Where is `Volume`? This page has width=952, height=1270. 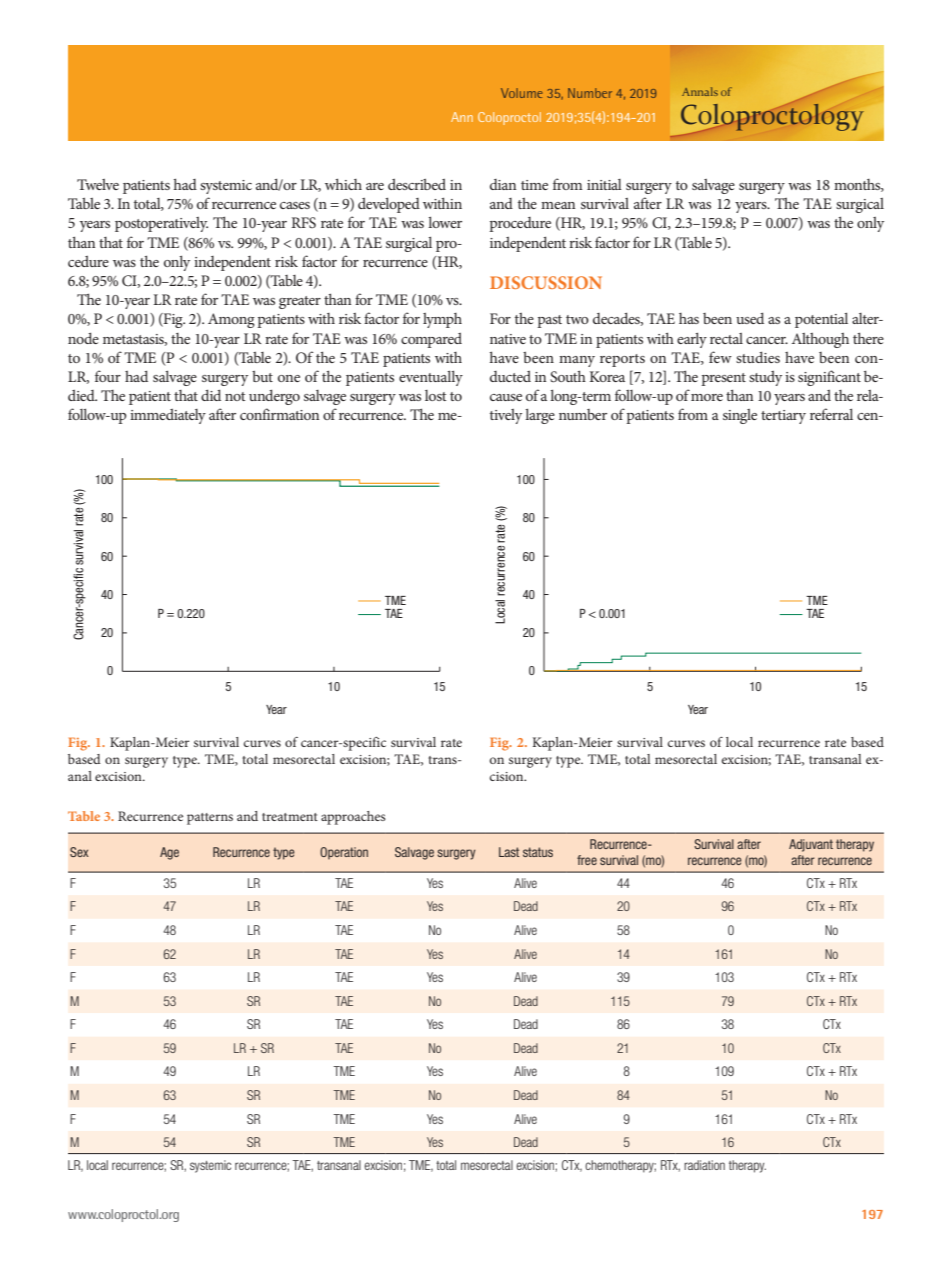 Volume is located at coordinates (521, 93).
